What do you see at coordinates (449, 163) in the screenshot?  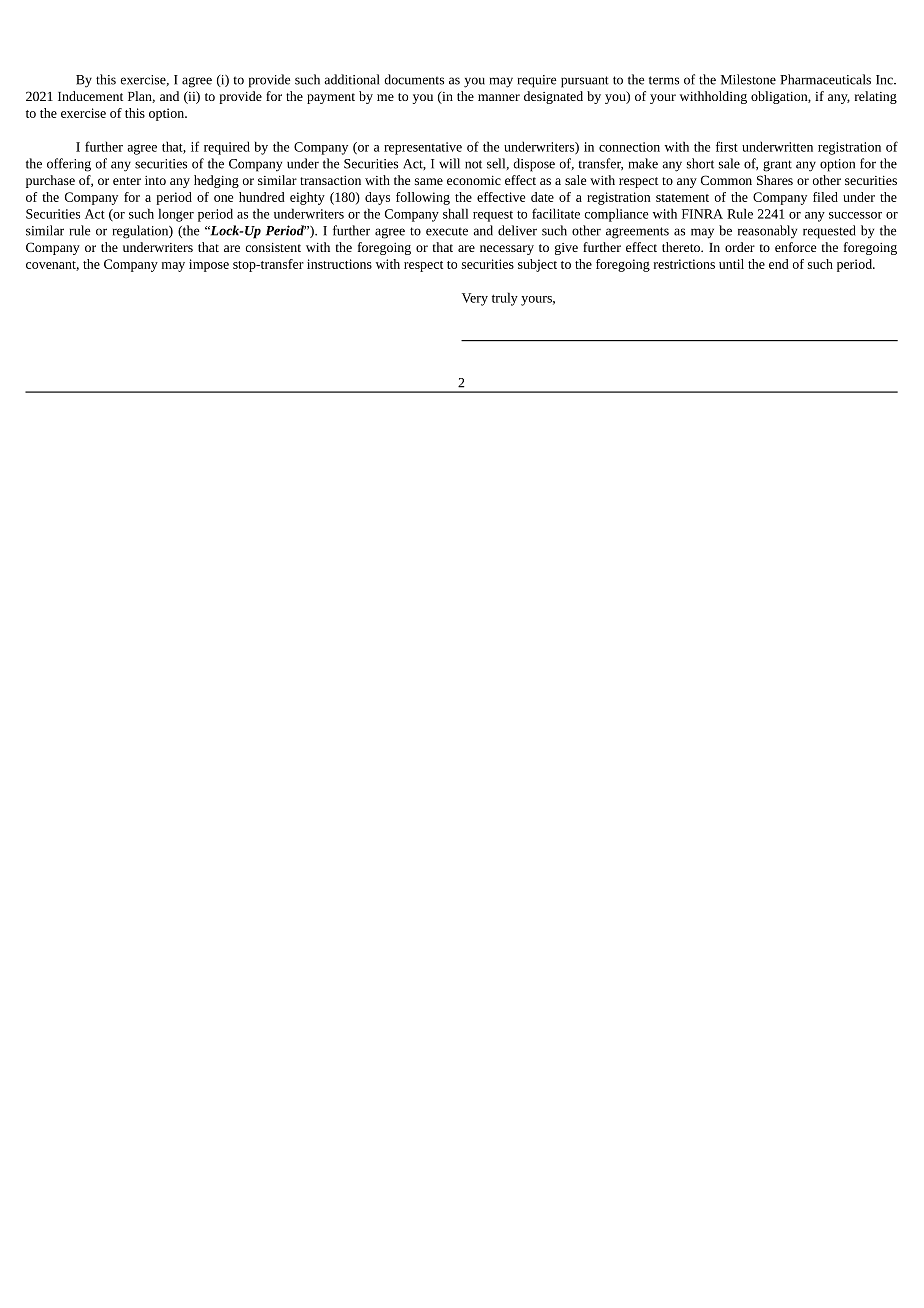 I see `will` at bounding box center [449, 163].
